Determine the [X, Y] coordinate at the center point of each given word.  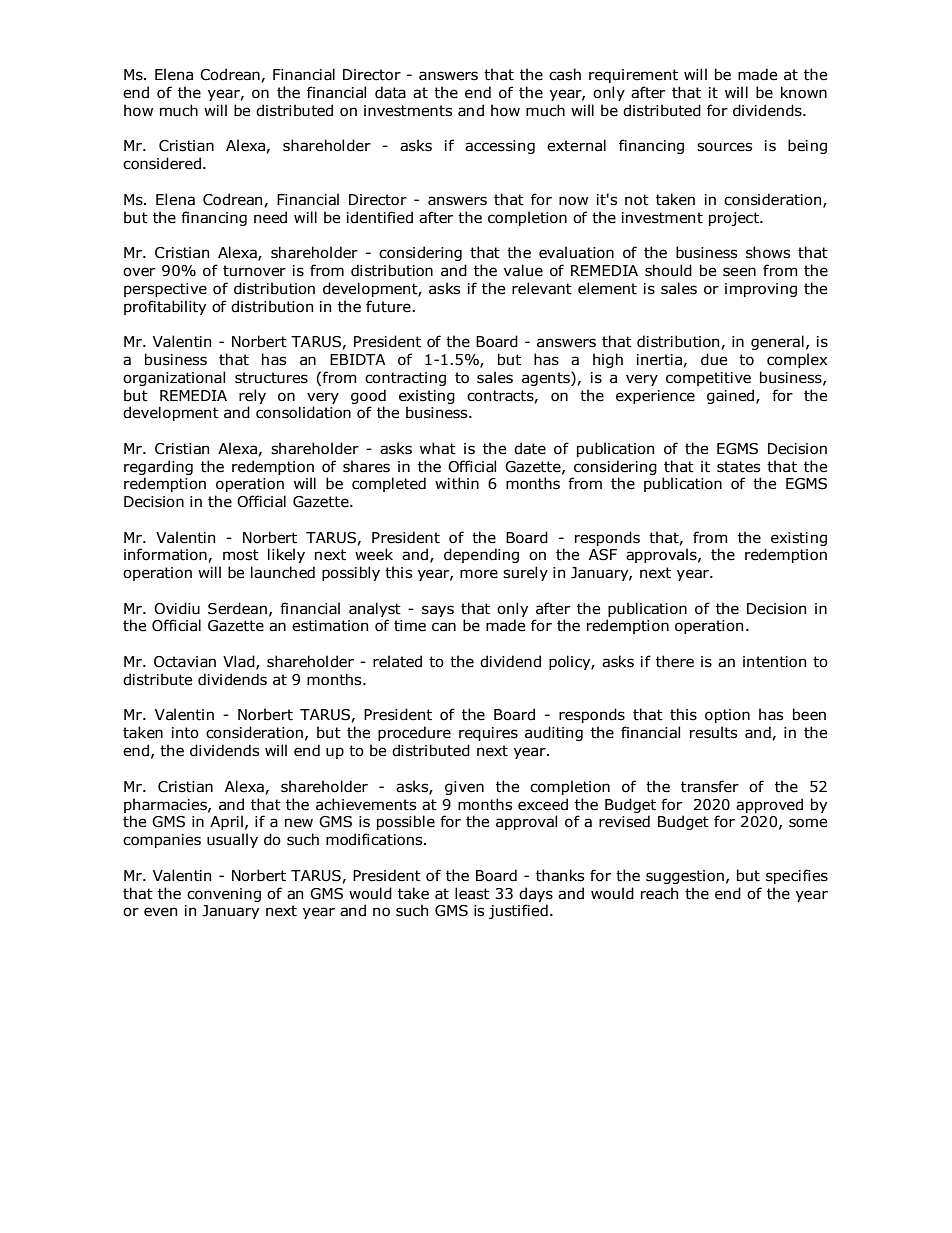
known [804, 92]
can [444, 627]
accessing [500, 147]
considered [162, 163]
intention [774, 662]
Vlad [240, 662]
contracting [405, 379]
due [714, 359]
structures [271, 378]
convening [224, 895]
